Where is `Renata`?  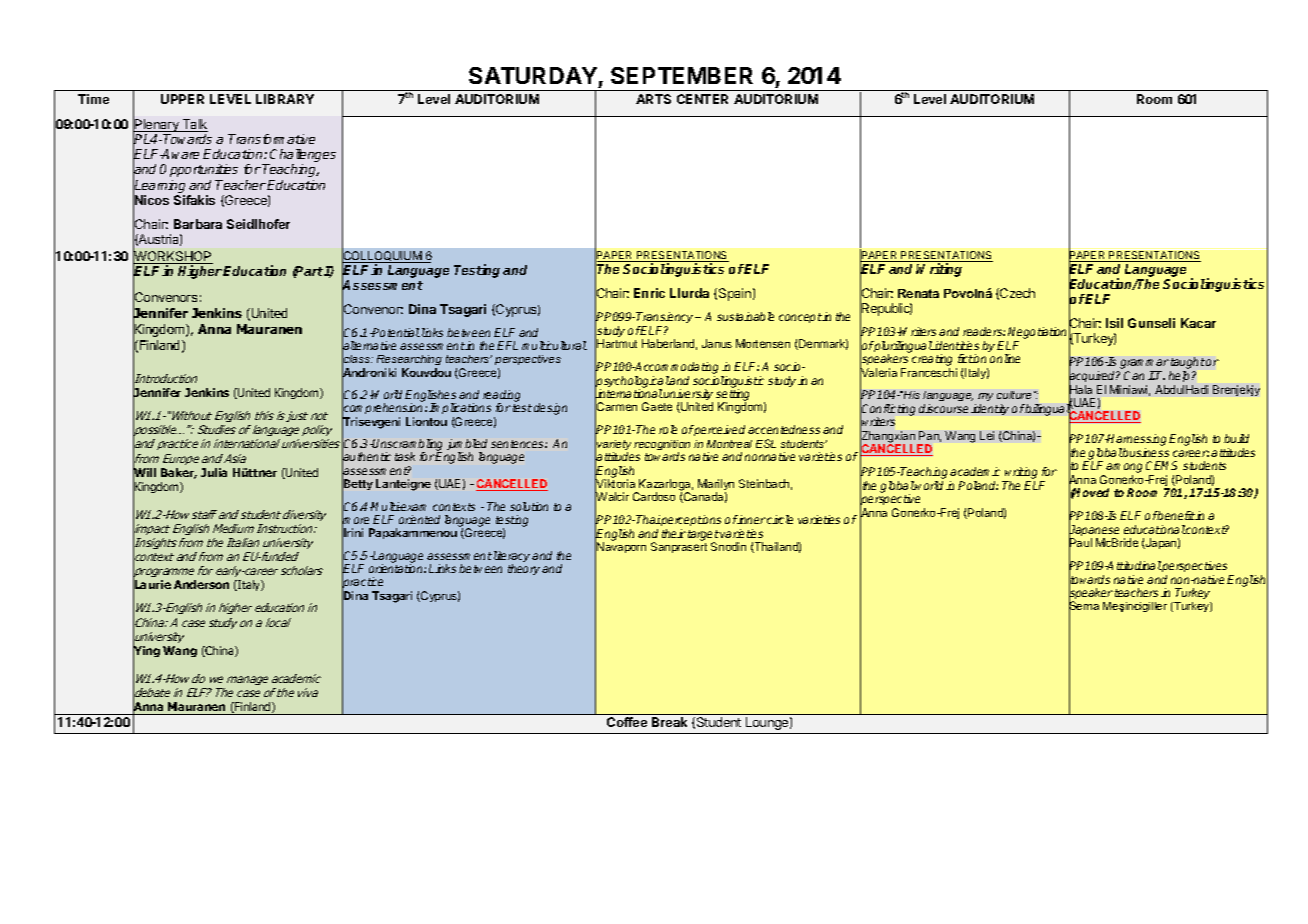
Renata is located at coordinates (918, 293).
